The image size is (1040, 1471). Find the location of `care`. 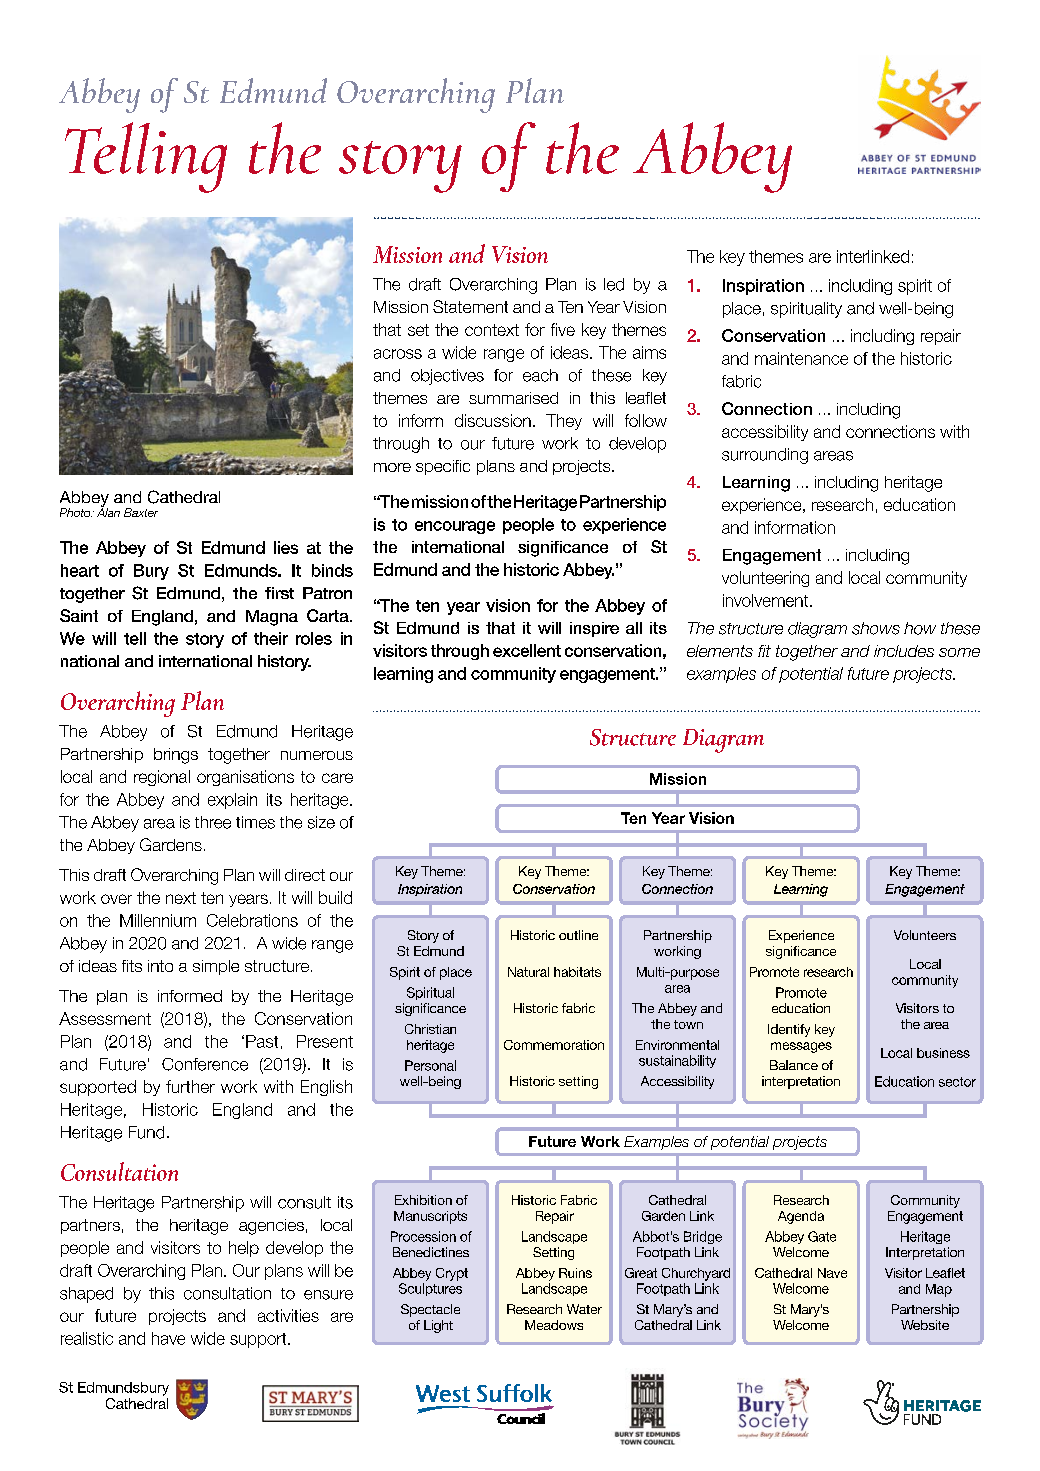

care is located at coordinates (337, 778).
